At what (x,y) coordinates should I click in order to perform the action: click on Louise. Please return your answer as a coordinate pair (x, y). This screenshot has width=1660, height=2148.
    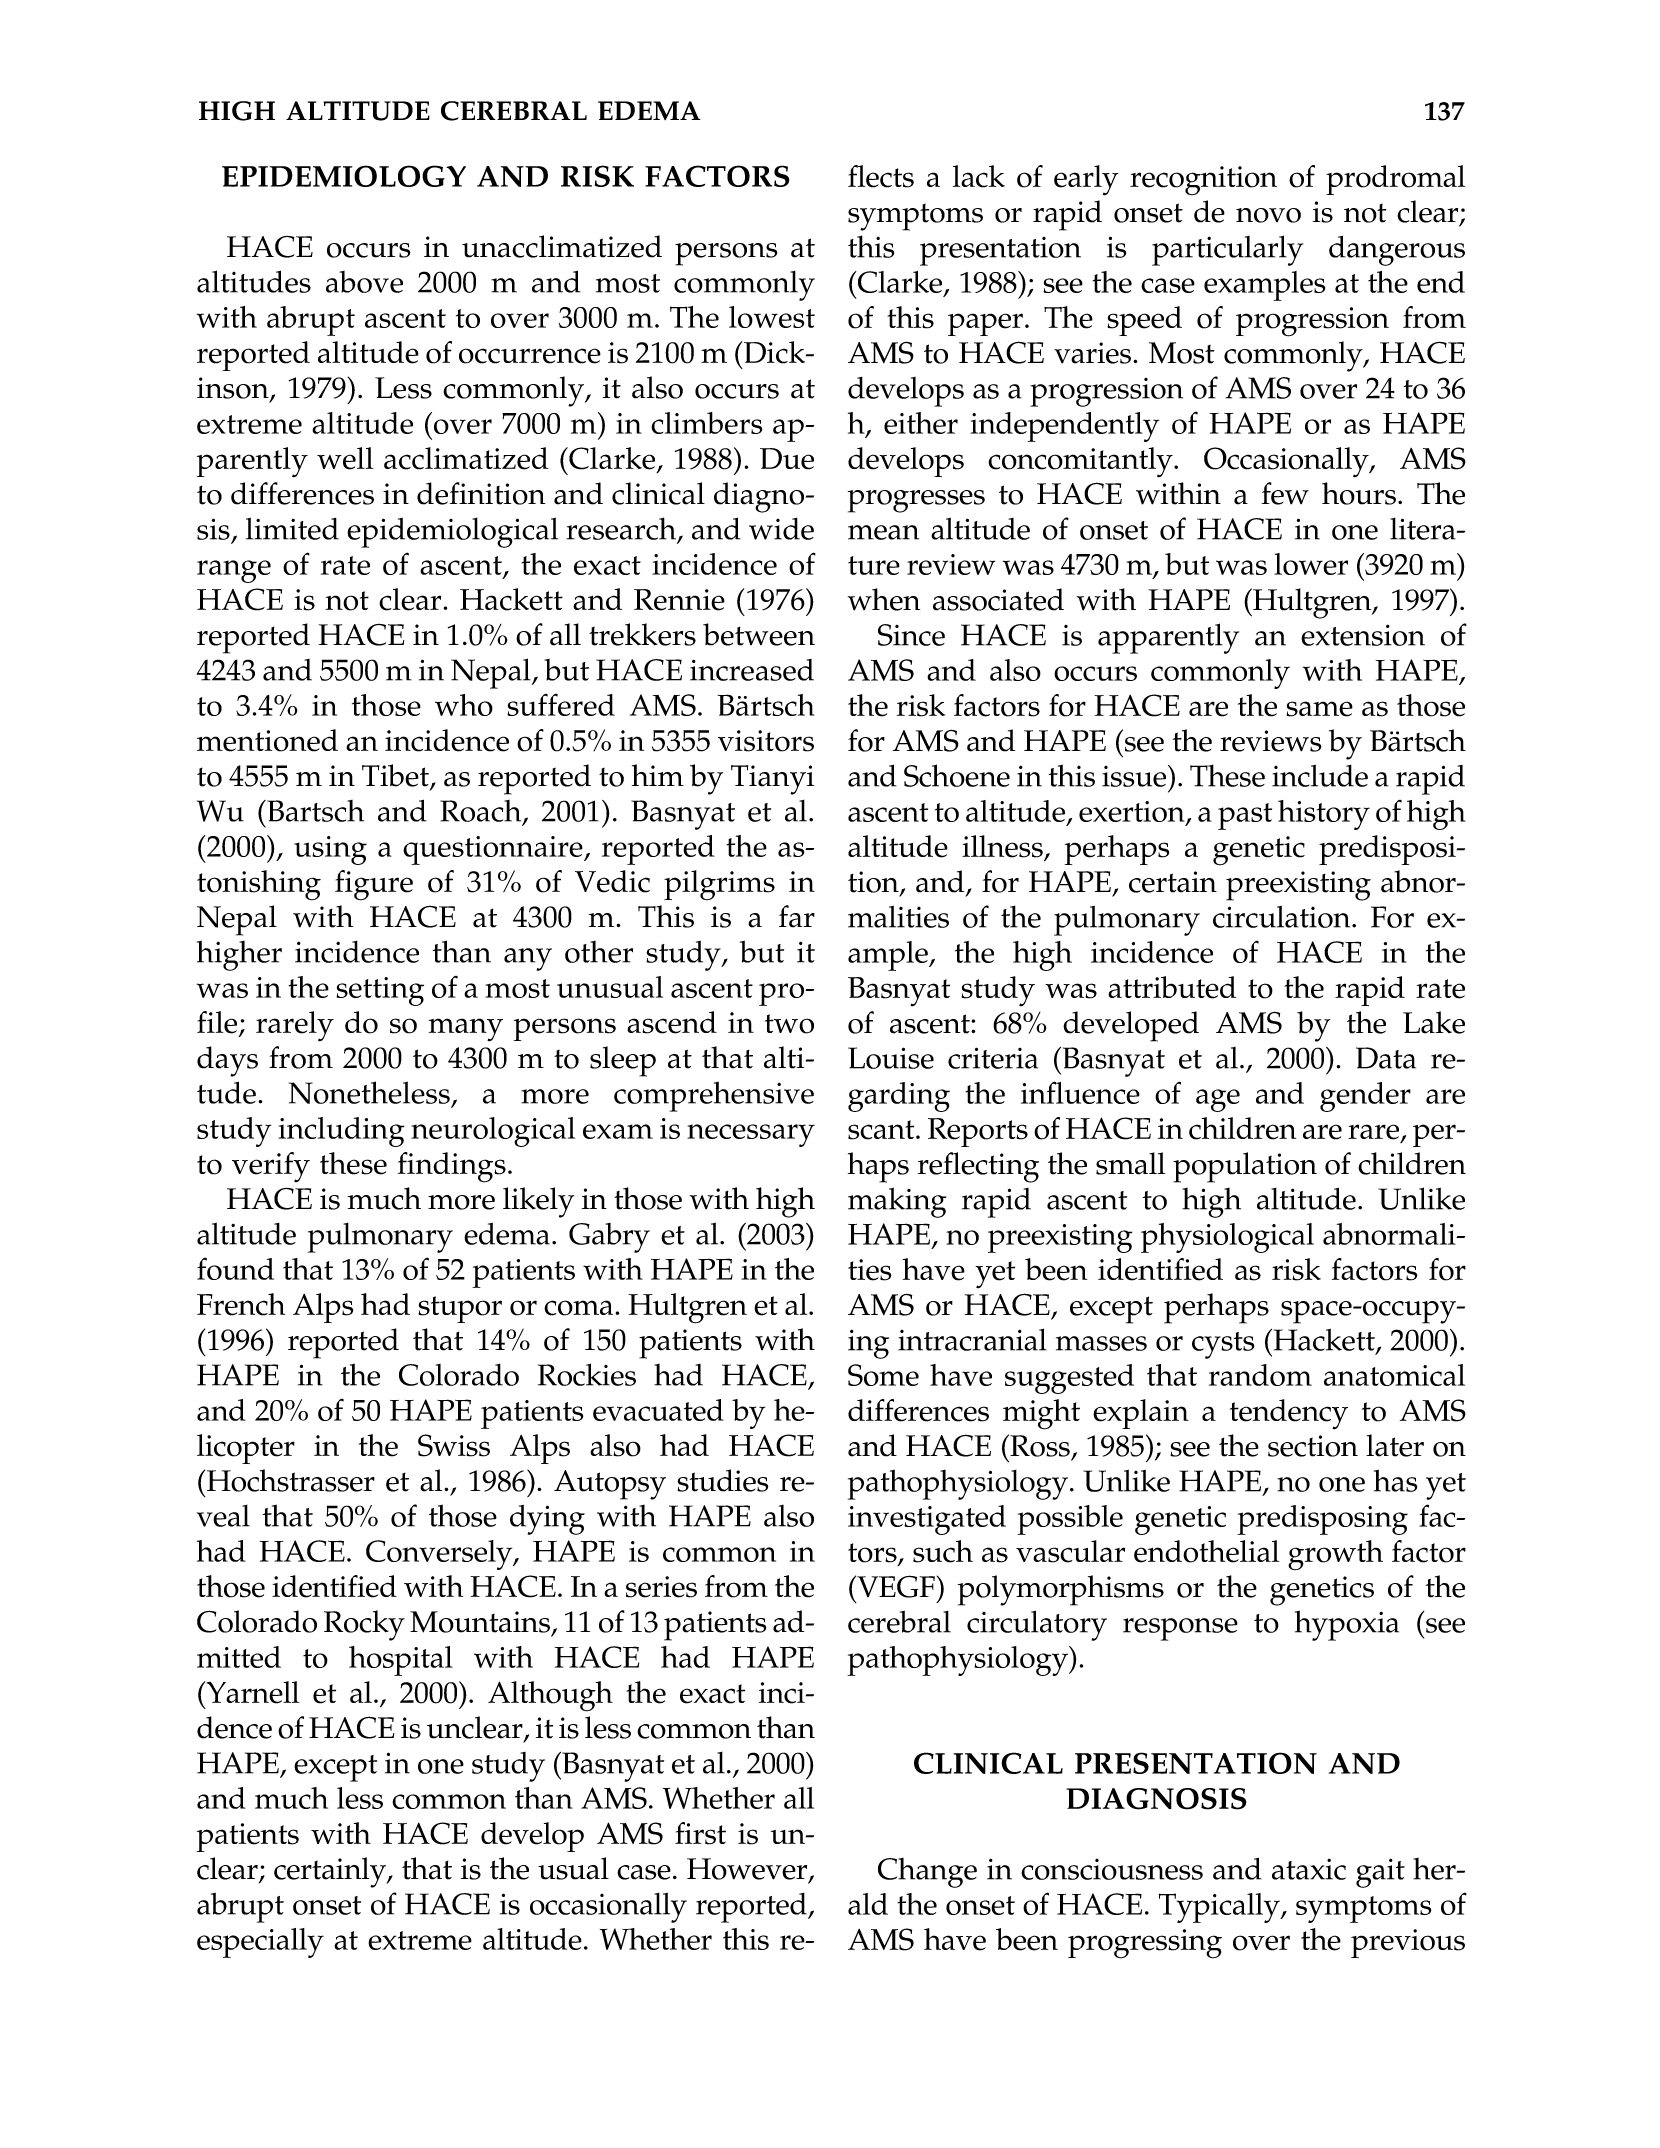
    Looking at the image, I should click on (891, 1058).
